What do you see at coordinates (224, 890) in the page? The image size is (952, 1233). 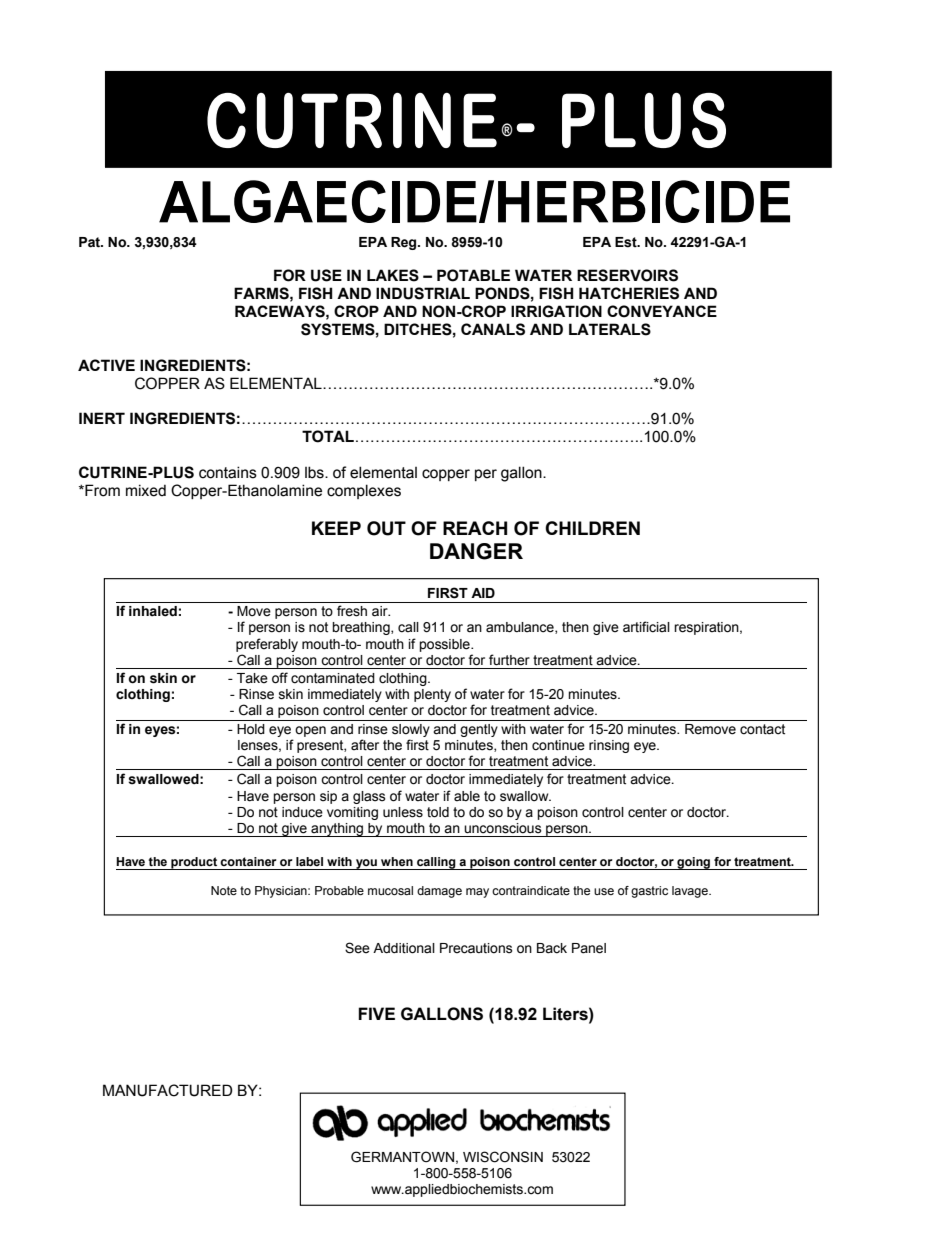 I see `Note` at bounding box center [224, 890].
